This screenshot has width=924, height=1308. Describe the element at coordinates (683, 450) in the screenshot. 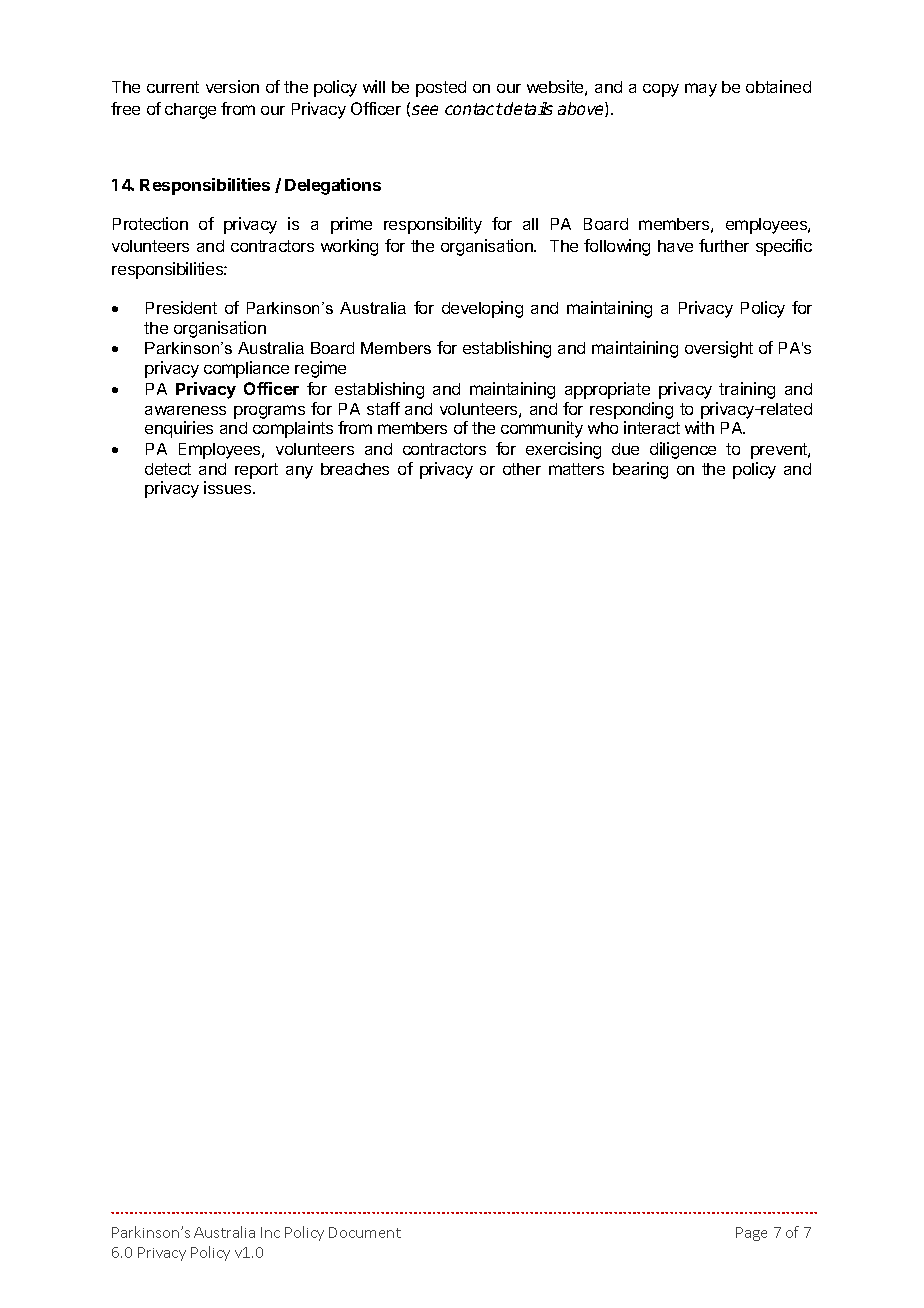

I see `diligence` at that location.
